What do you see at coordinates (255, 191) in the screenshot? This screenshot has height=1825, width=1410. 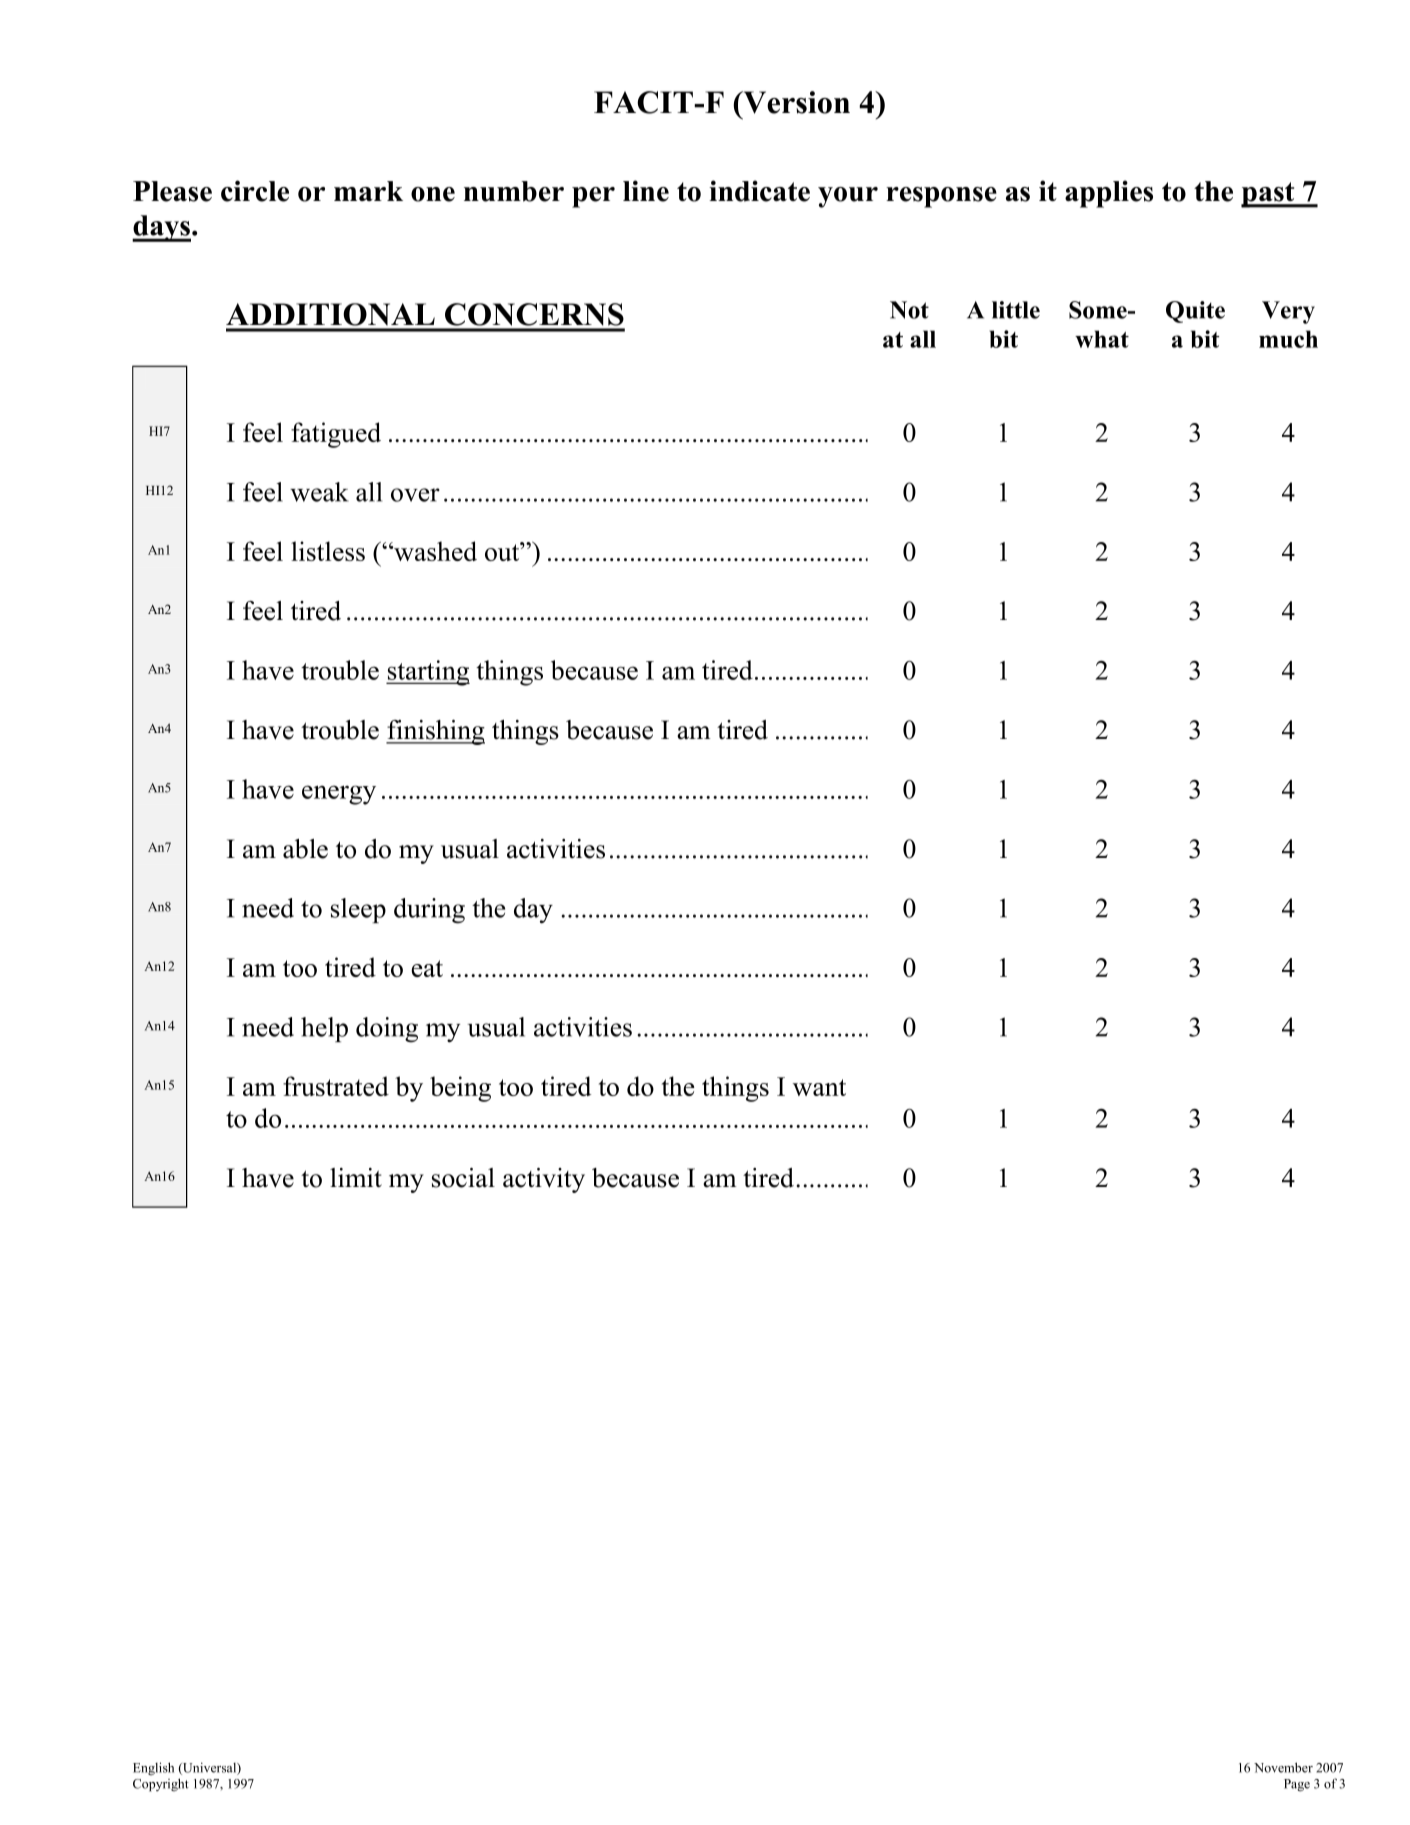 I see `circle` at bounding box center [255, 191].
